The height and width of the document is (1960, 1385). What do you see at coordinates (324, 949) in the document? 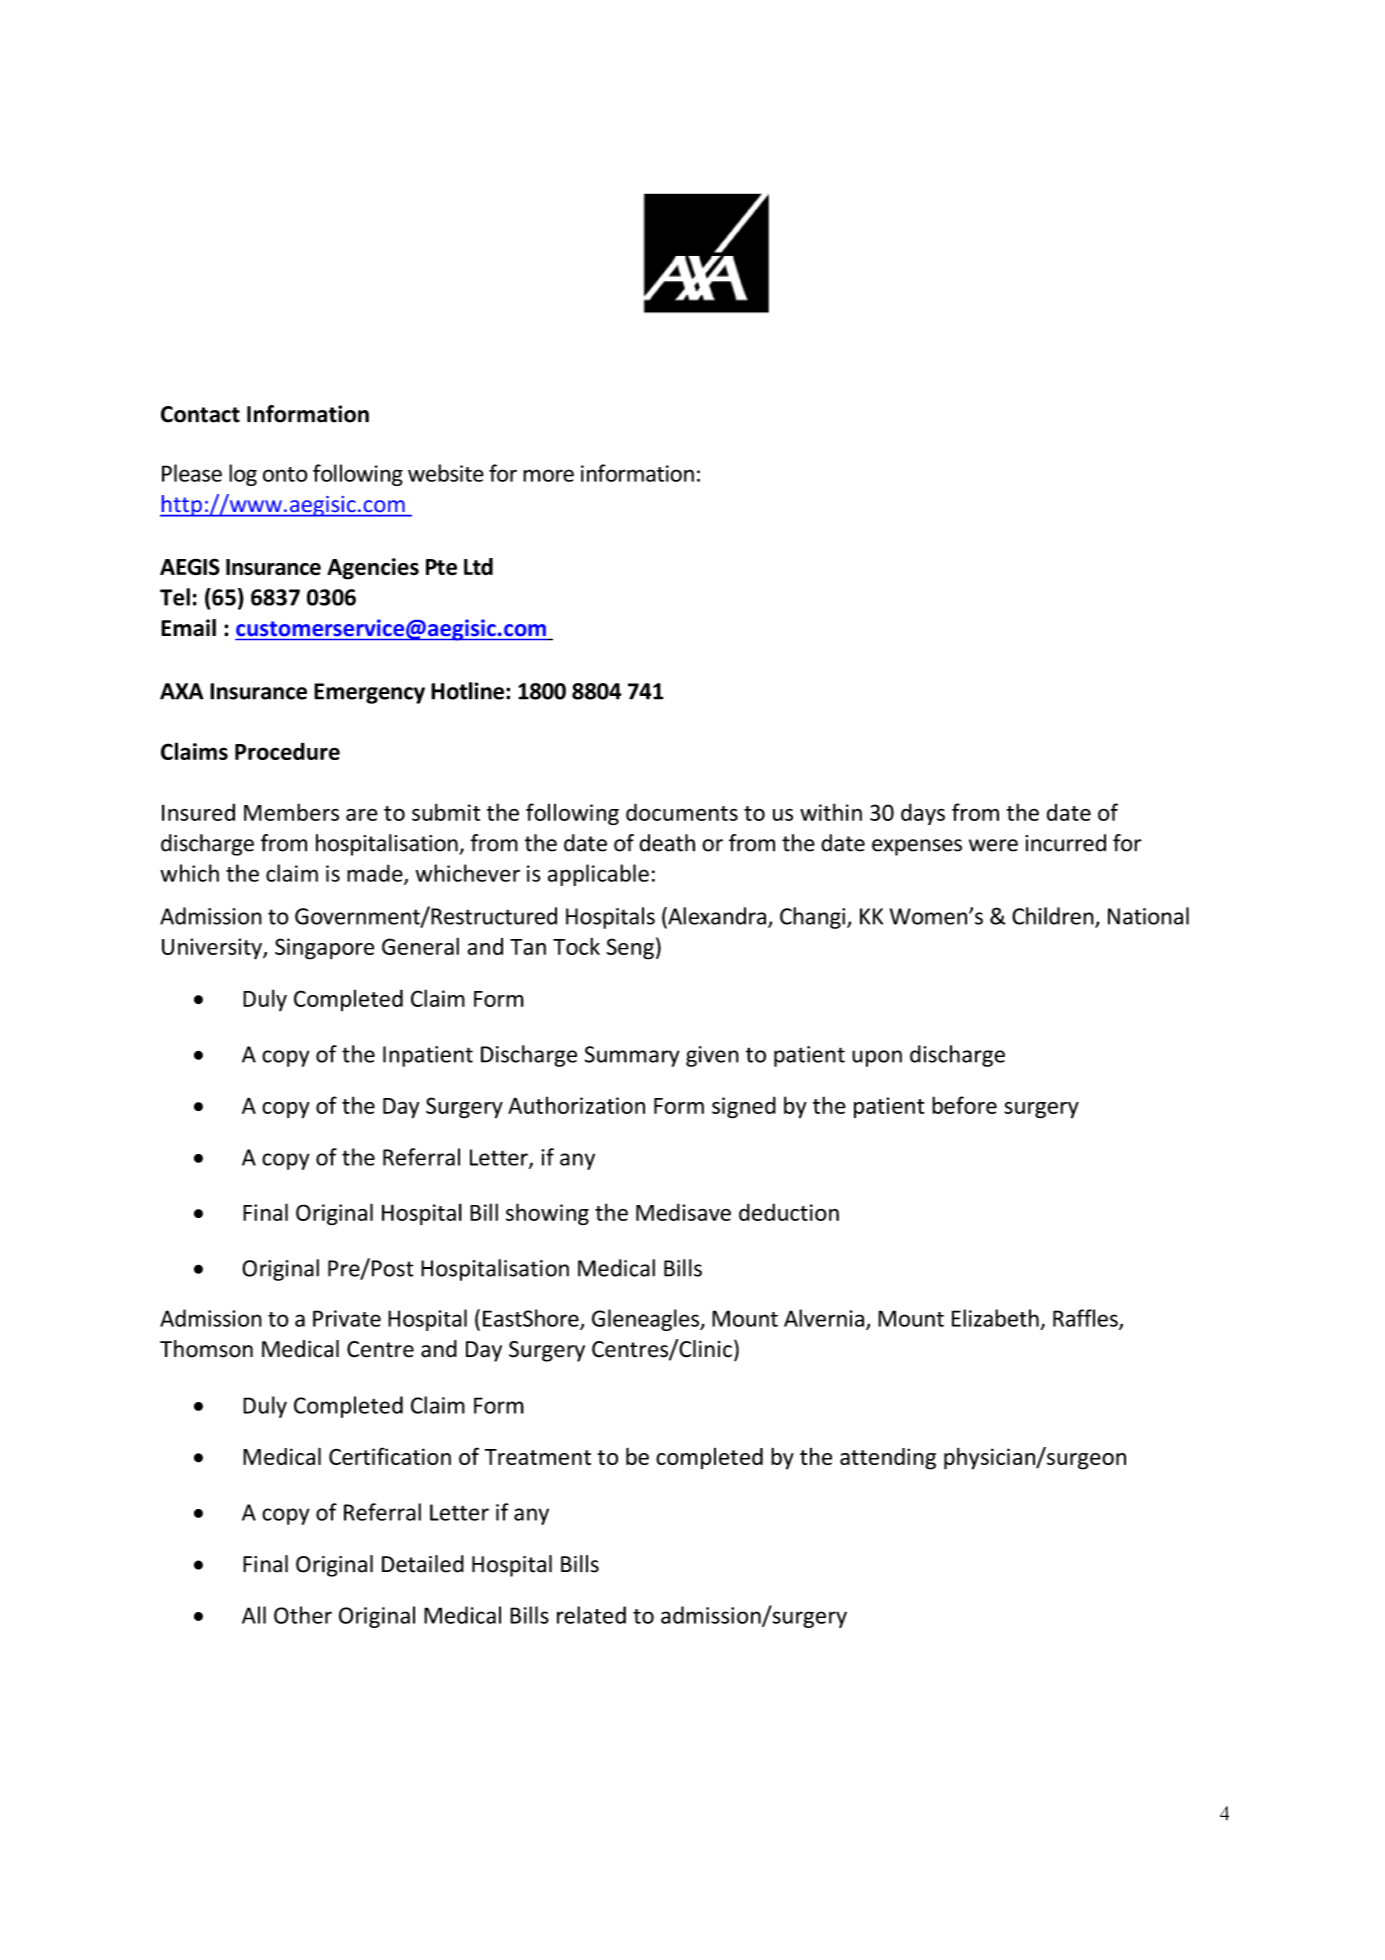
I see `Singapore` at bounding box center [324, 949].
